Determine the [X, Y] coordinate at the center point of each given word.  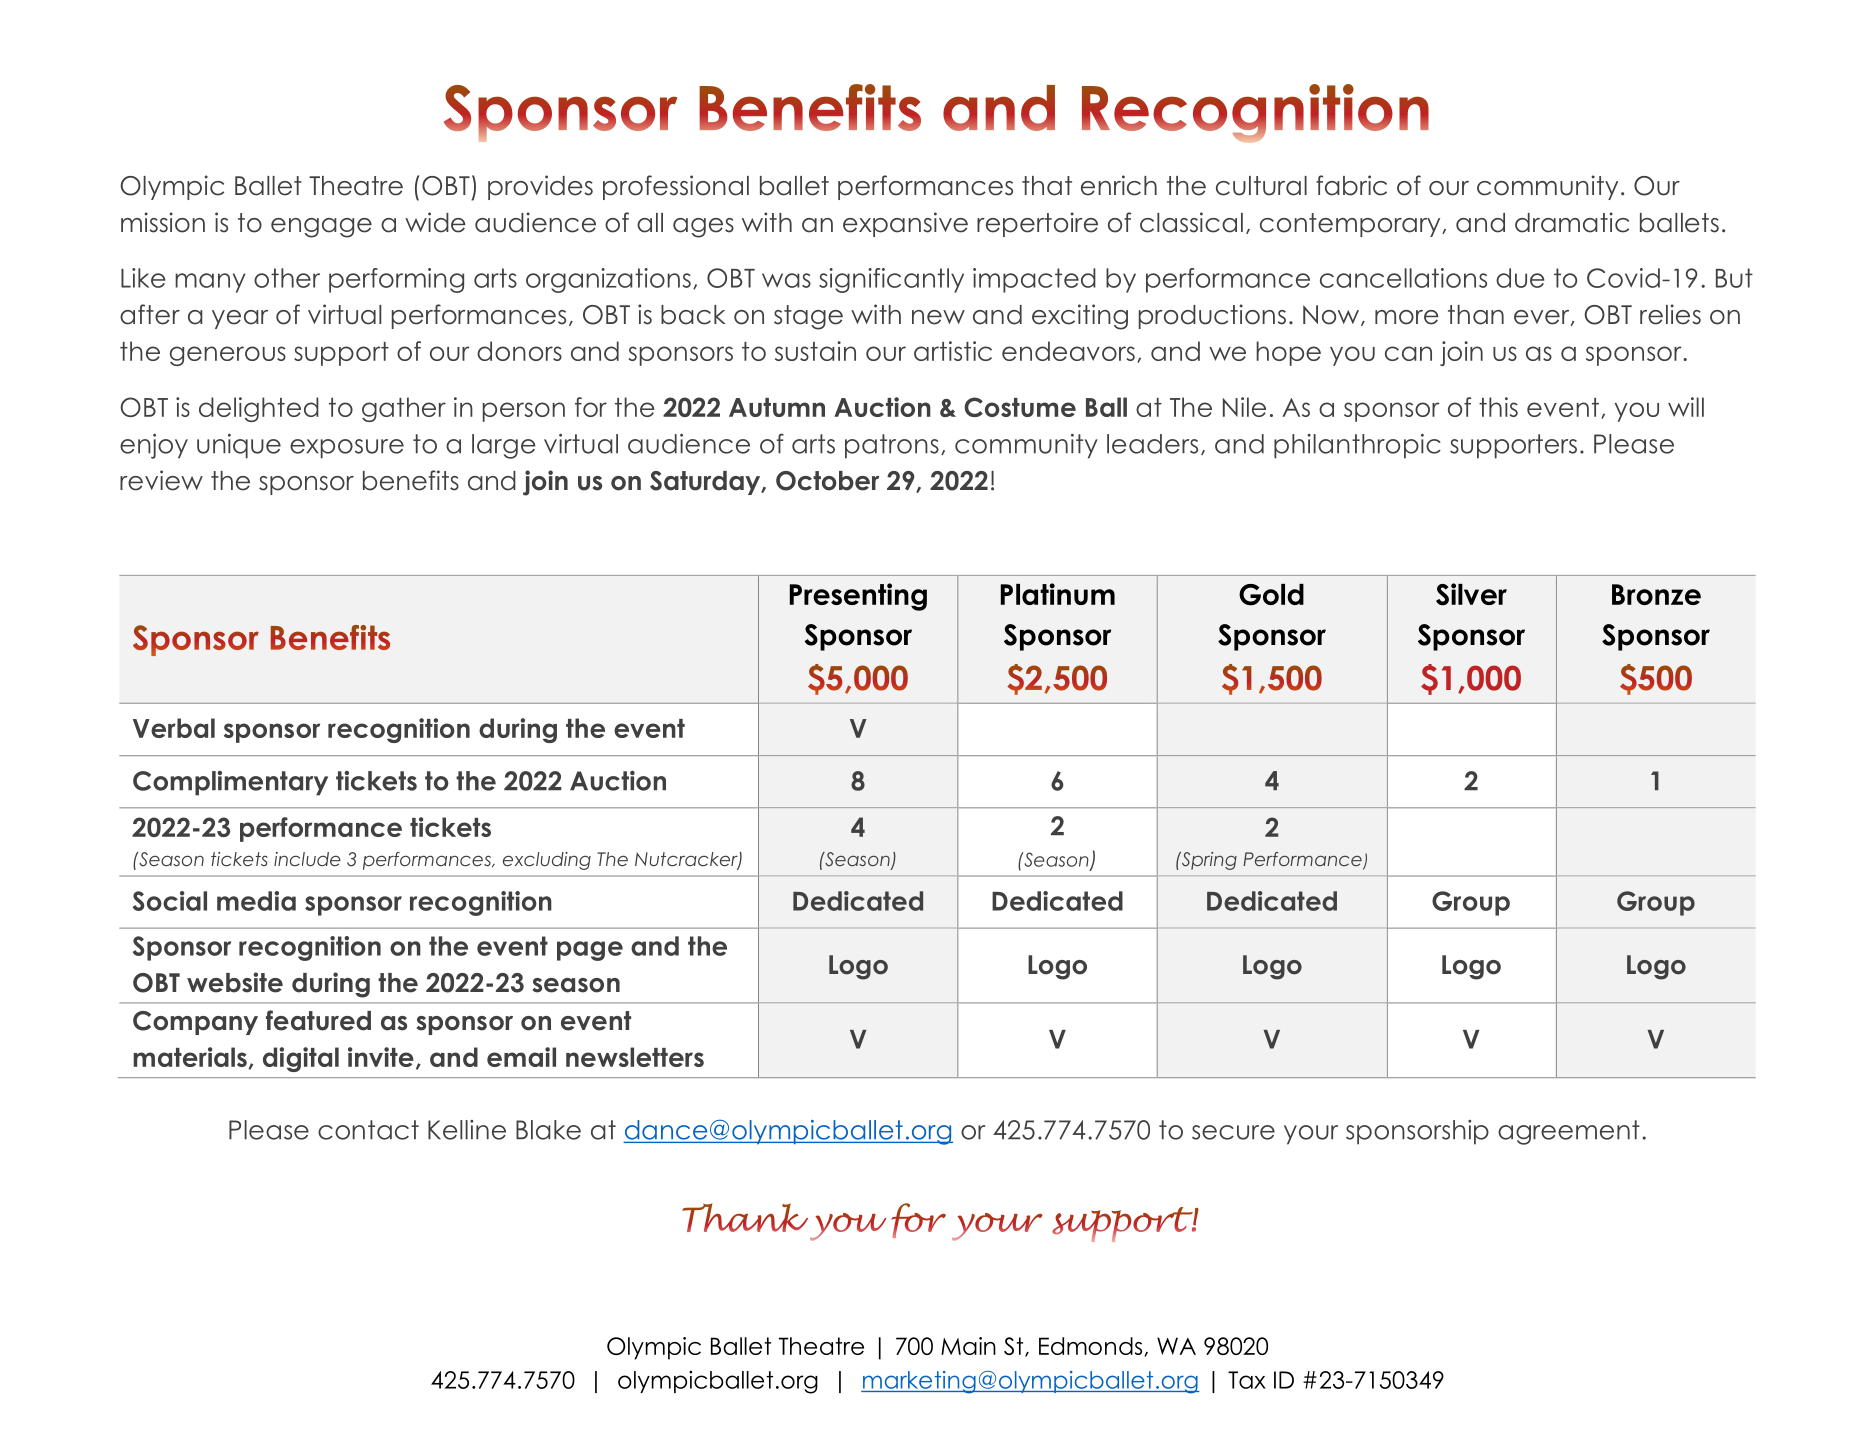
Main [968, 1346]
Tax [1247, 1380]
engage [321, 228]
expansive [905, 224]
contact [368, 1130]
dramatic [1572, 222]
